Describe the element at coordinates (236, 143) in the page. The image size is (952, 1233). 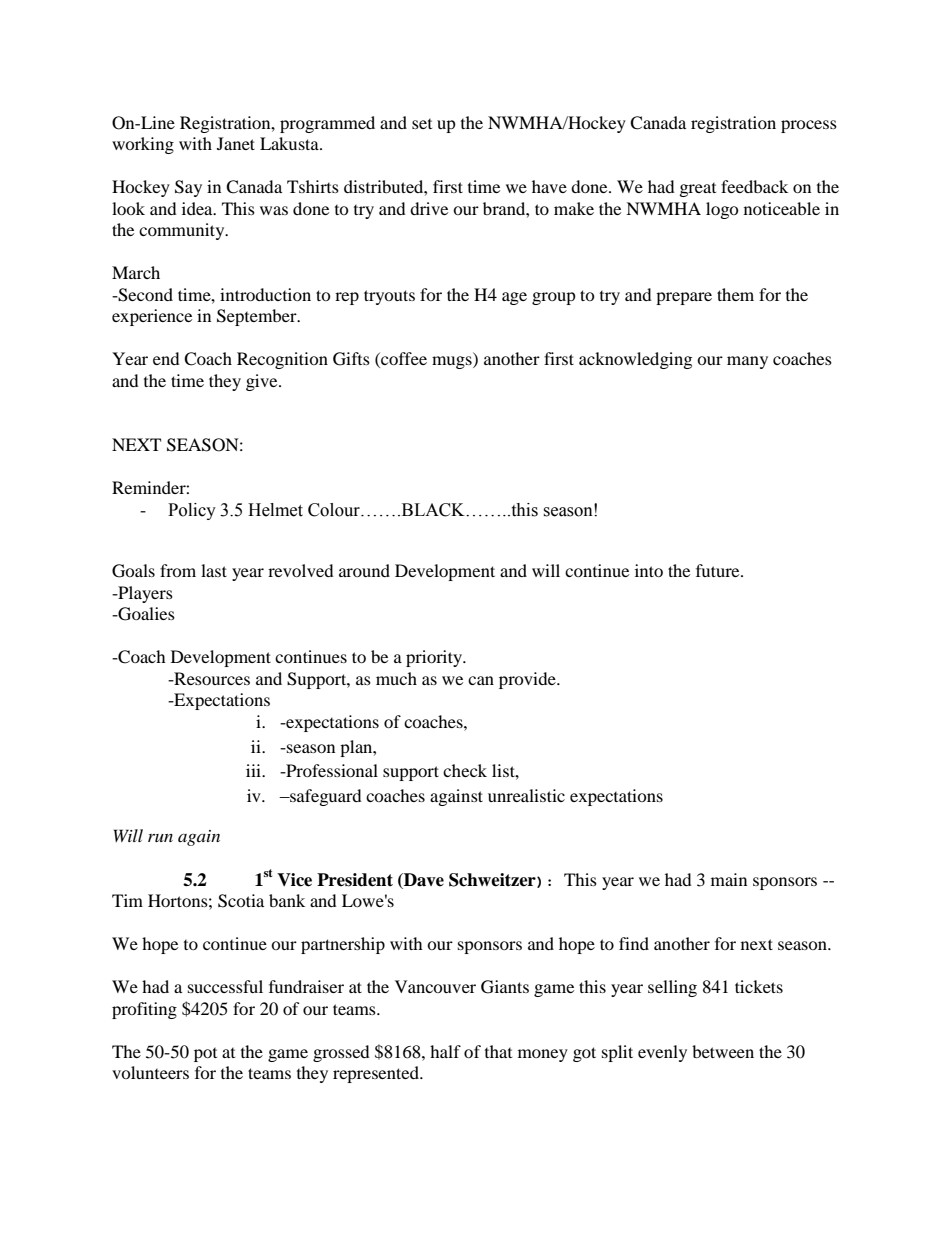
I see `Janet` at that location.
